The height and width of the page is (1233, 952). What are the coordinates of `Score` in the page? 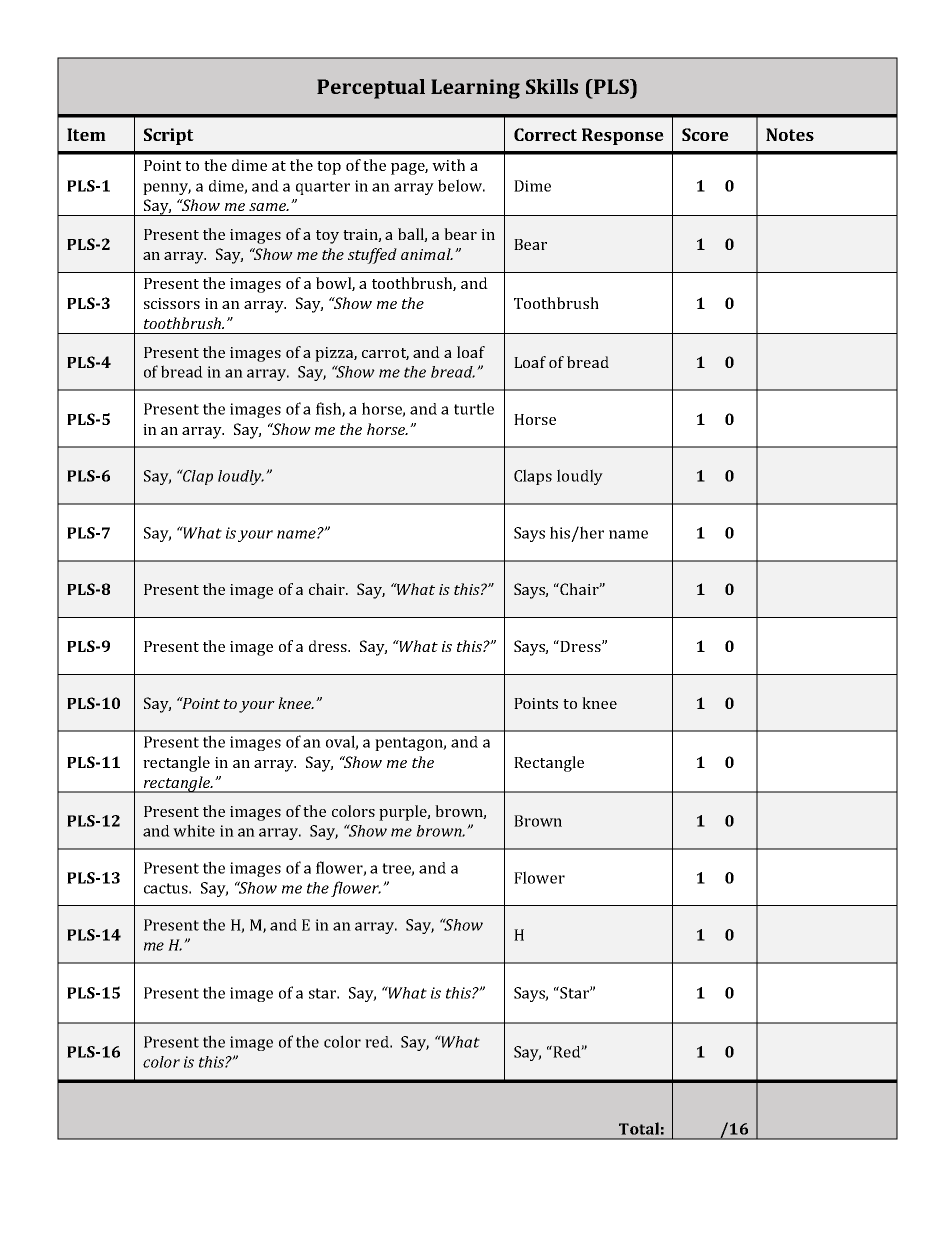 It's located at (705, 134).
